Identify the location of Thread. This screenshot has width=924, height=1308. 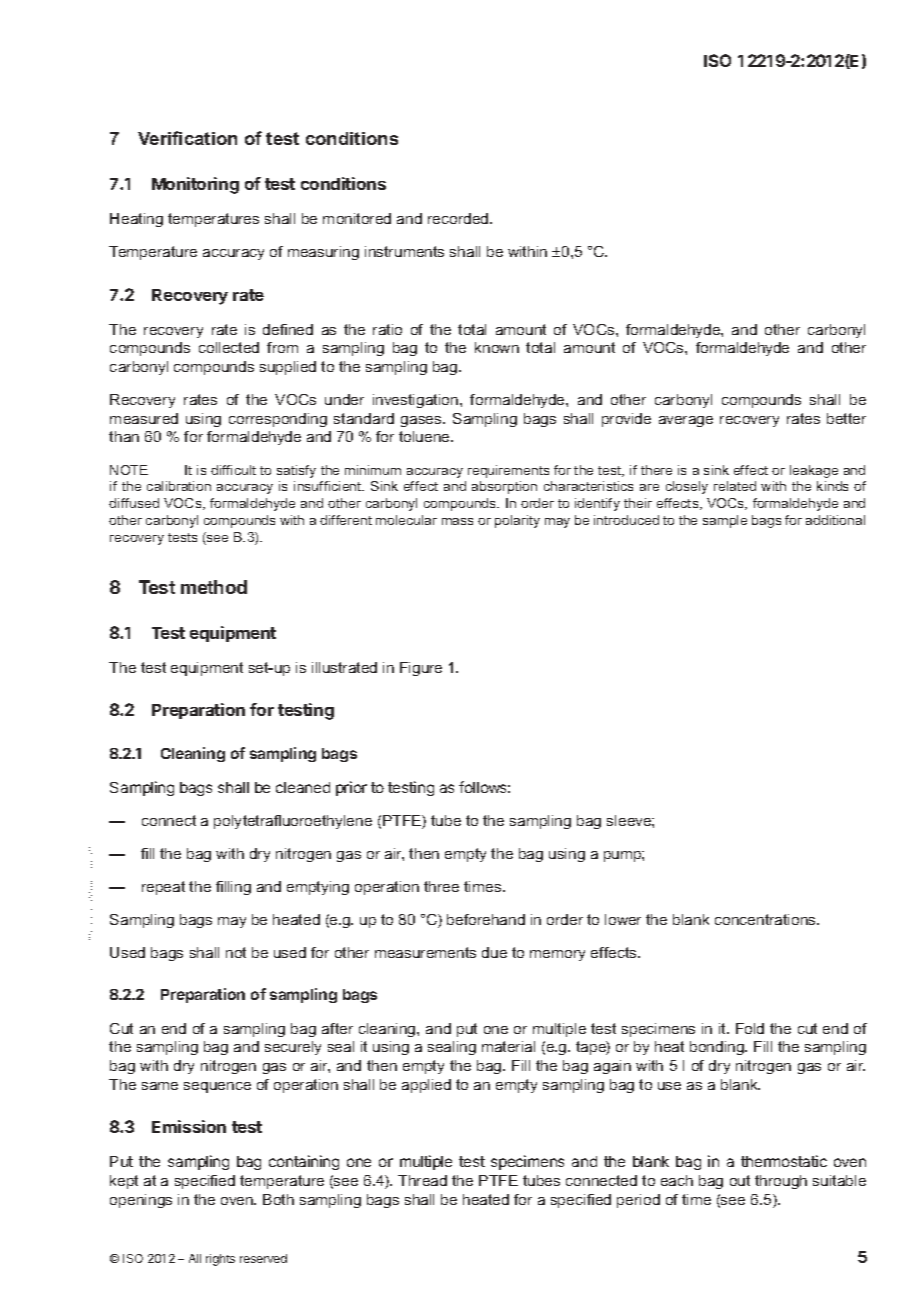
(422, 1180).
